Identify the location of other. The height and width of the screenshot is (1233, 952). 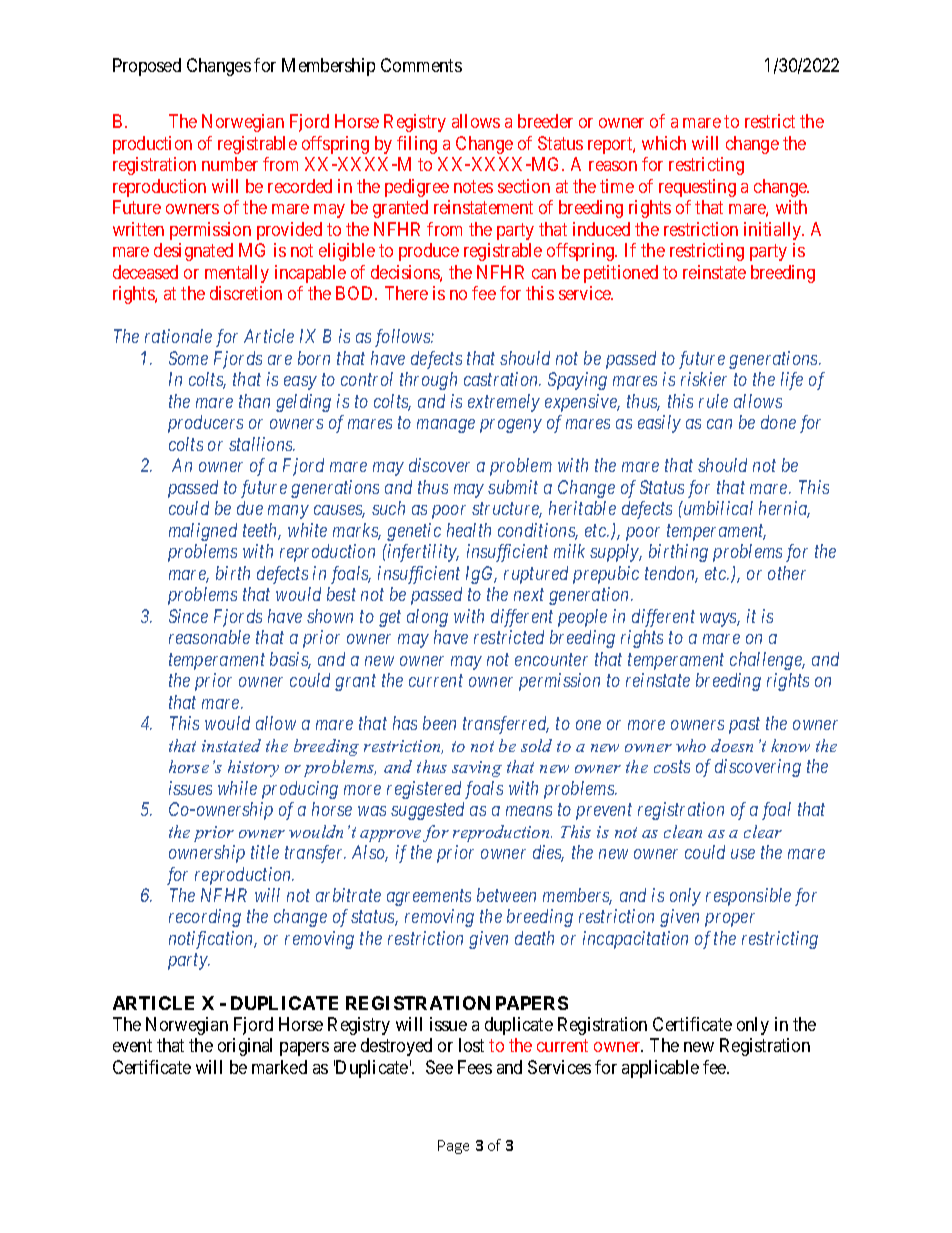
(787, 573).
